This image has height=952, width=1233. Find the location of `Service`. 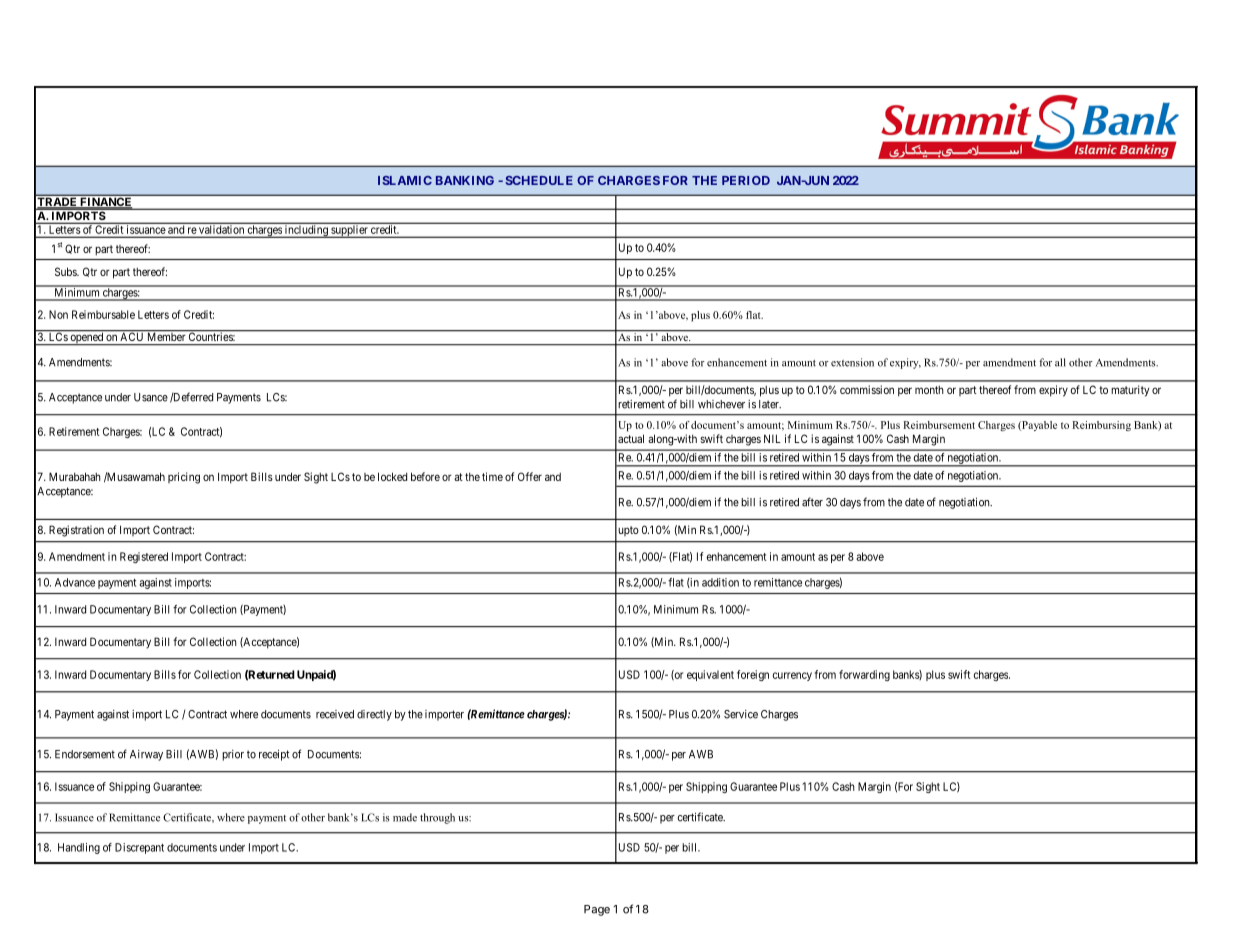

Service is located at coordinates (741, 714).
